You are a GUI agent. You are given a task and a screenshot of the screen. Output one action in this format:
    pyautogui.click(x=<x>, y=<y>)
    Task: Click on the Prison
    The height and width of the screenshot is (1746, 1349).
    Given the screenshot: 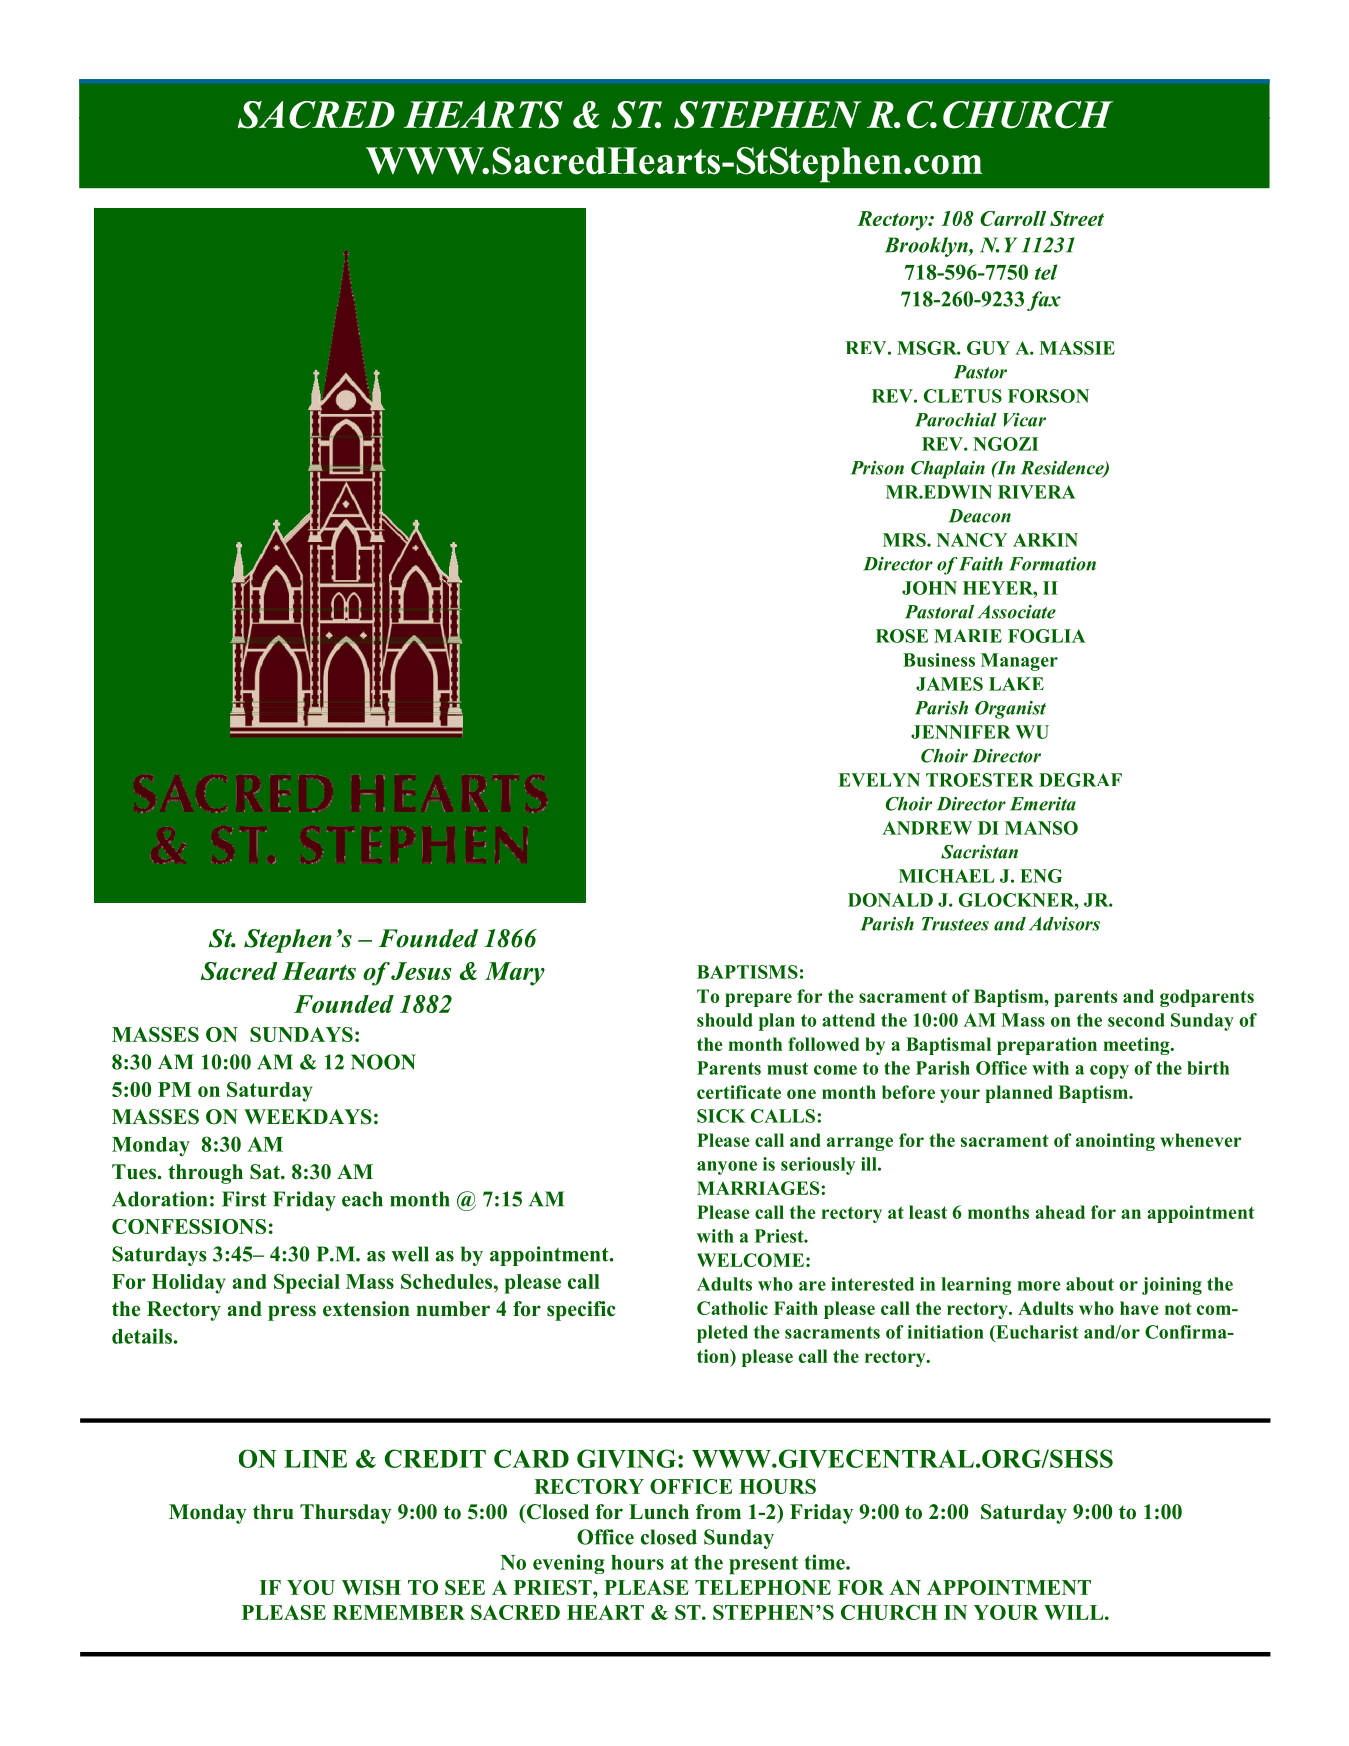 What is the action you would take?
    pyautogui.click(x=877, y=468)
